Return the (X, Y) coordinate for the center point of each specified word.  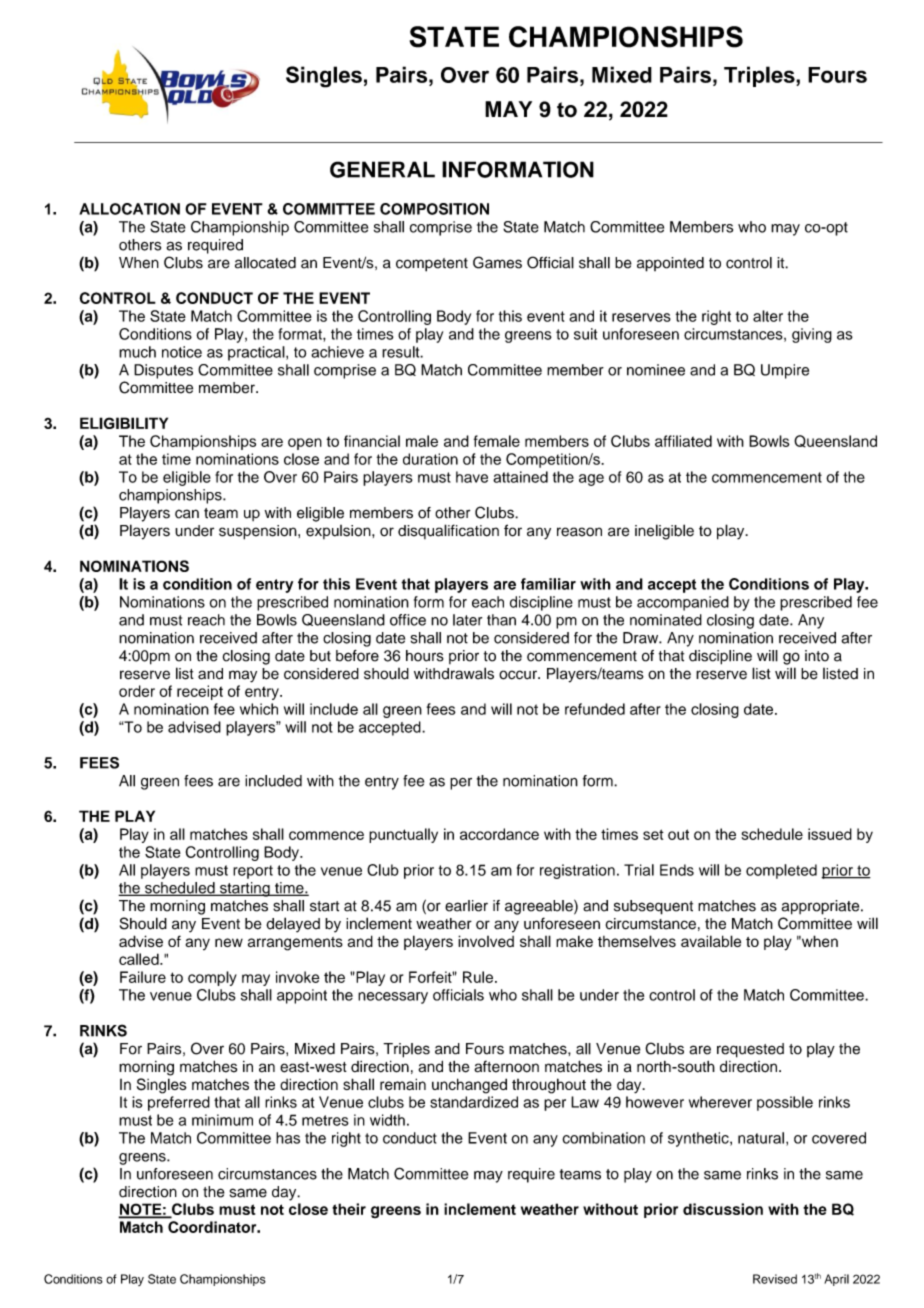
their (349, 1209)
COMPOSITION (434, 209)
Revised (775, 1279)
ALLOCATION (129, 209)
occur (519, 675)
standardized (474, 1102)
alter (768, 316)
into (817, 656)
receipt (200, 692)
